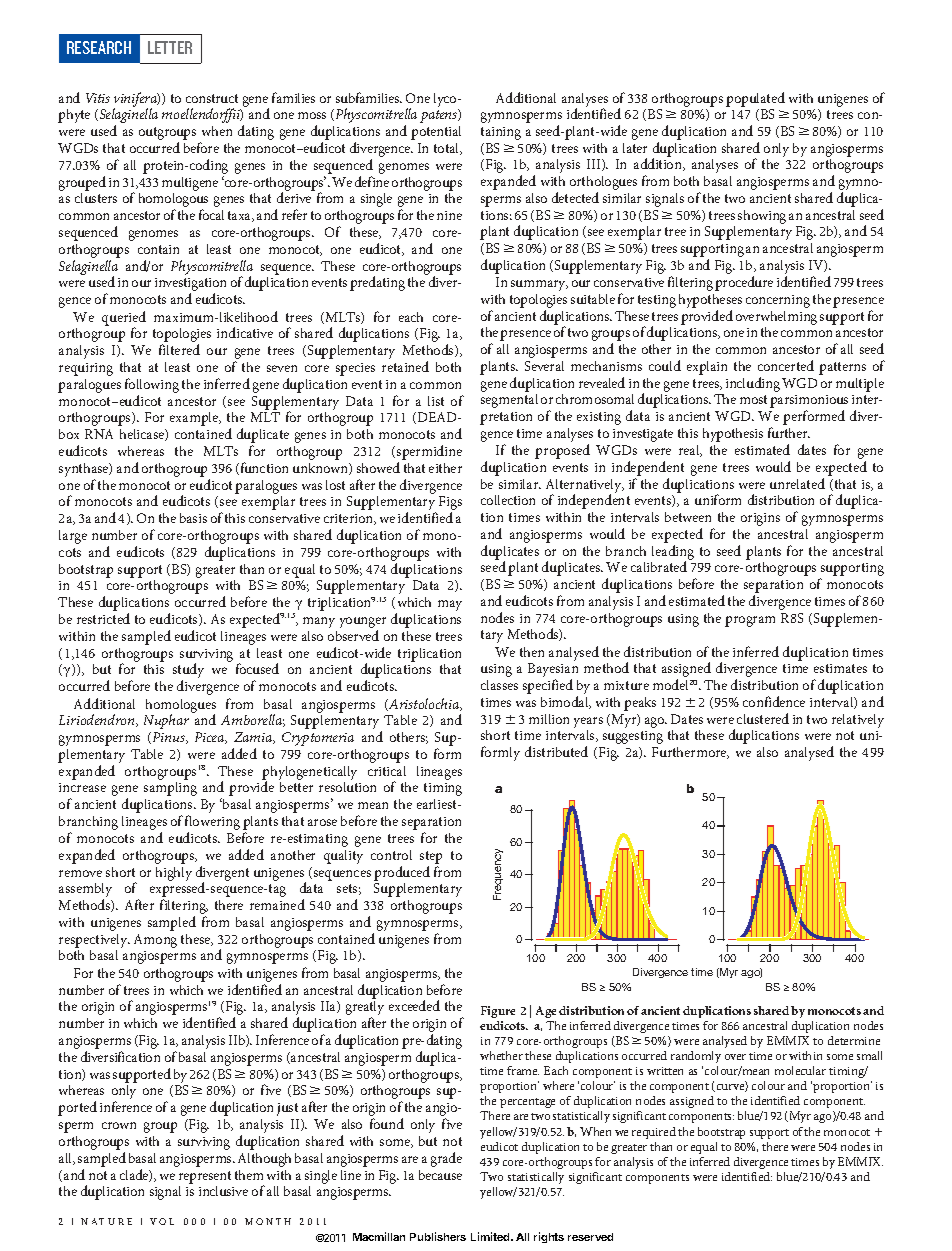 The width and height of the image is (952, 1251). Describe the element at coordinates (750, 621) in the image. I see `program` at that location.
